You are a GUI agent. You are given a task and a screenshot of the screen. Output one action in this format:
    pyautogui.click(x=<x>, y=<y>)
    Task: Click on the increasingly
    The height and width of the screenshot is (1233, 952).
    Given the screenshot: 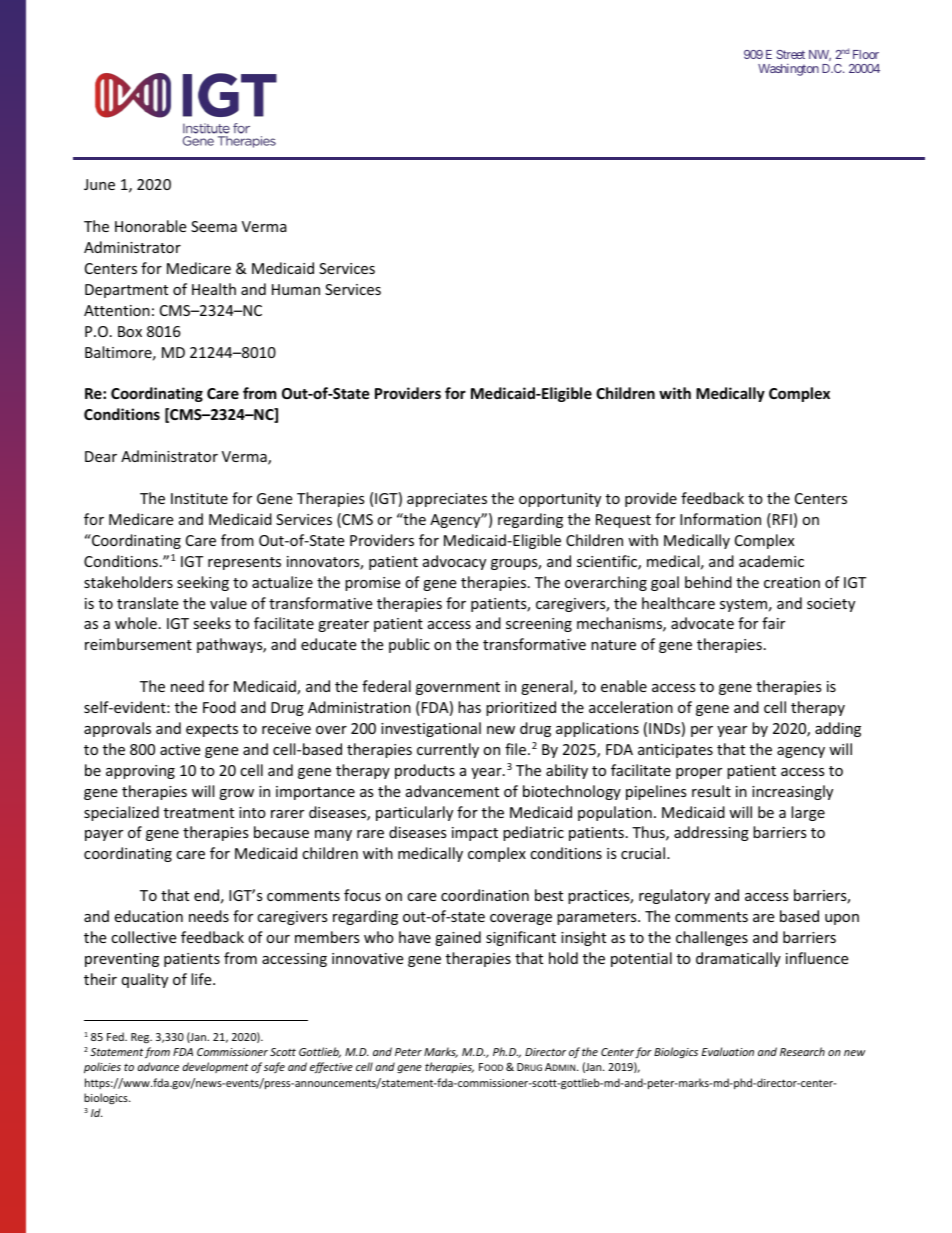 What is the action you would take?
    pyautogui.click(x=792, y=792)
